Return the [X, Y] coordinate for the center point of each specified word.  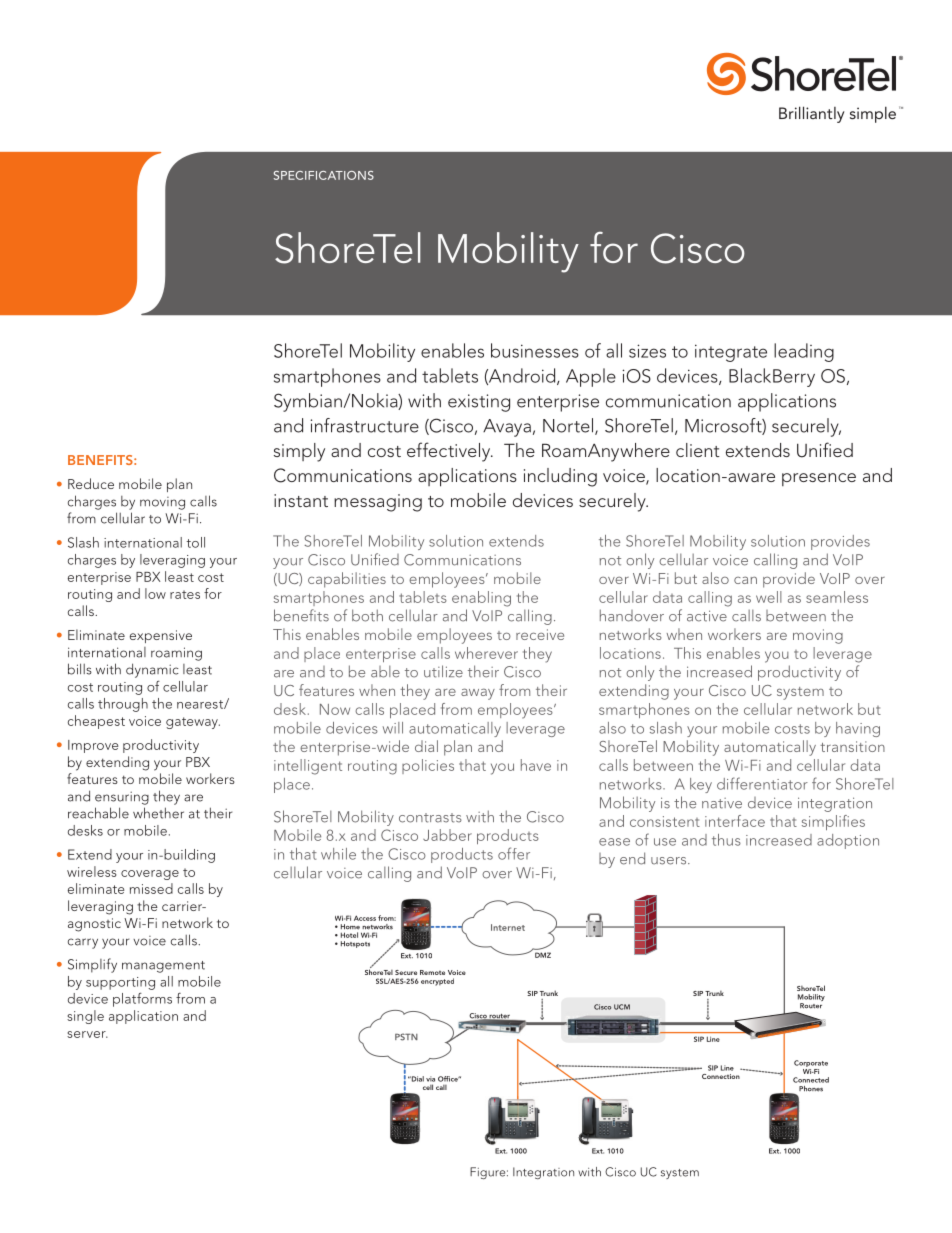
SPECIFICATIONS [324, 175]
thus [726, 840]
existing [479, 403]
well [769, 597]
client [698, 450]
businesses [535, 350]
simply [299, 452]
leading [804, 352]
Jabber [447, 835]
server [87, 1034]
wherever [486, 653]
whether [158, 813]
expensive [161, 636]
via [430, 1079]
